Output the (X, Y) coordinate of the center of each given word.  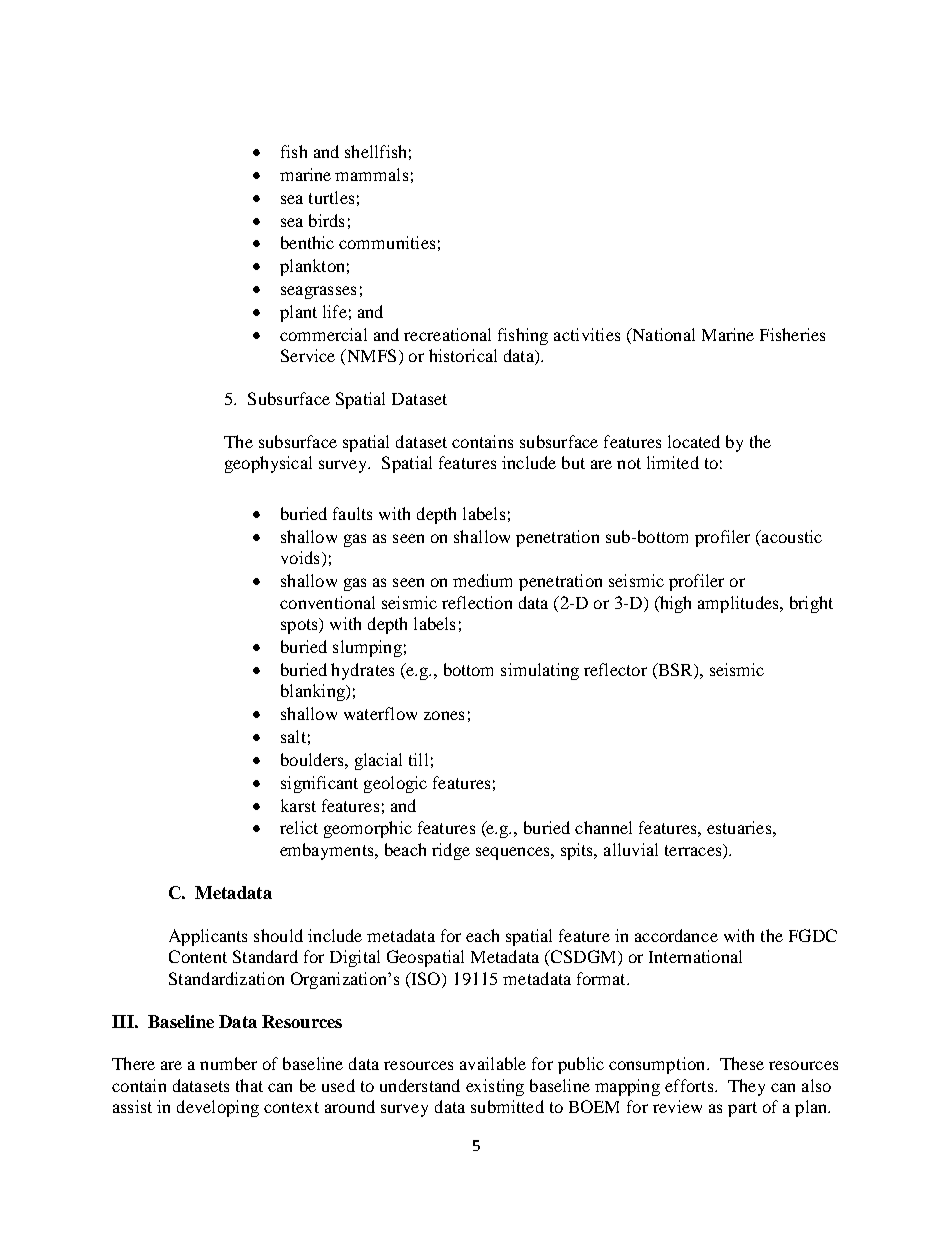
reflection (477, 602)
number (228, 1063)
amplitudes (739, 604)
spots (300, 626)
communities (387, 242)
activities (587, 334)
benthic (307, 242)
